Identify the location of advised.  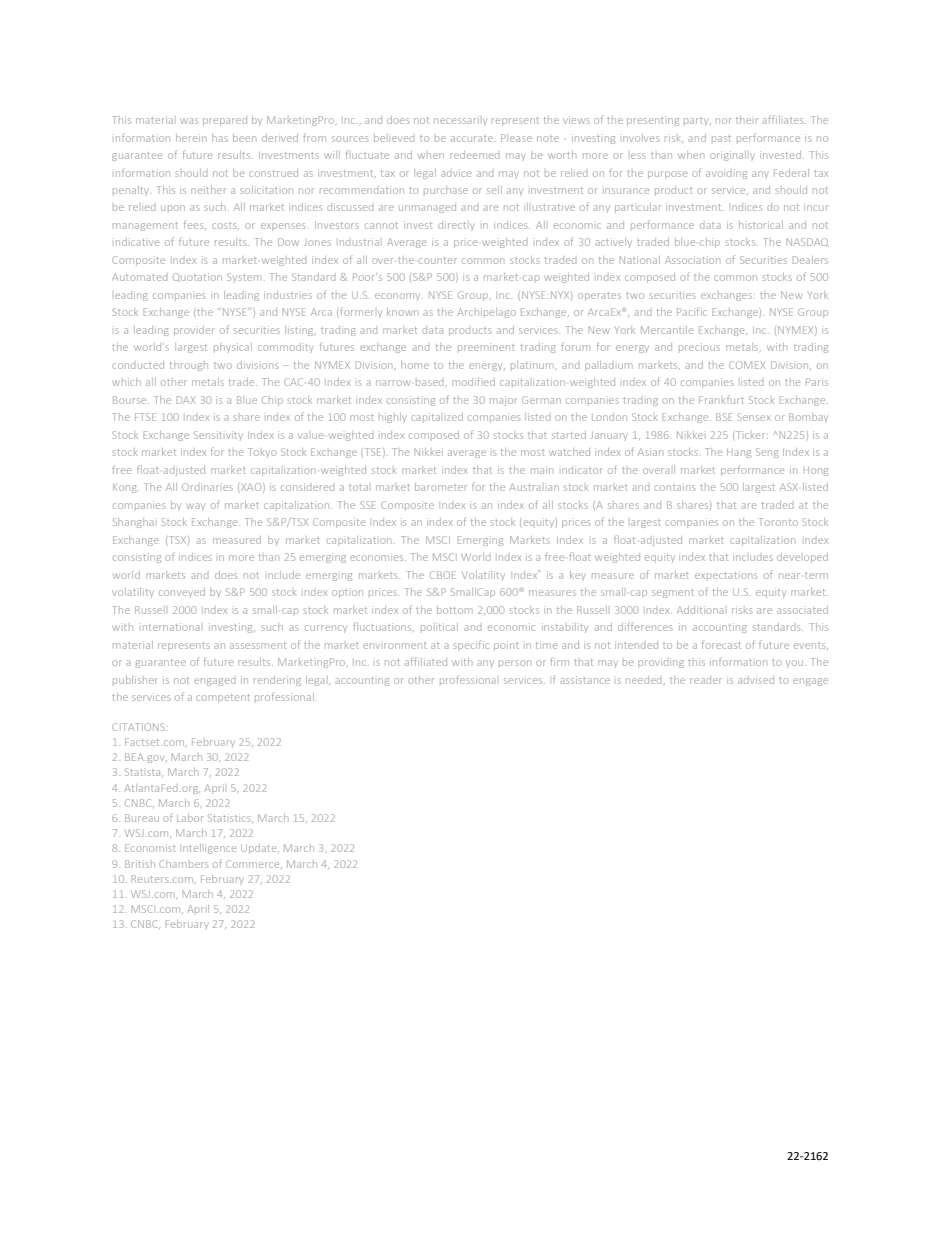
(756, 680).
